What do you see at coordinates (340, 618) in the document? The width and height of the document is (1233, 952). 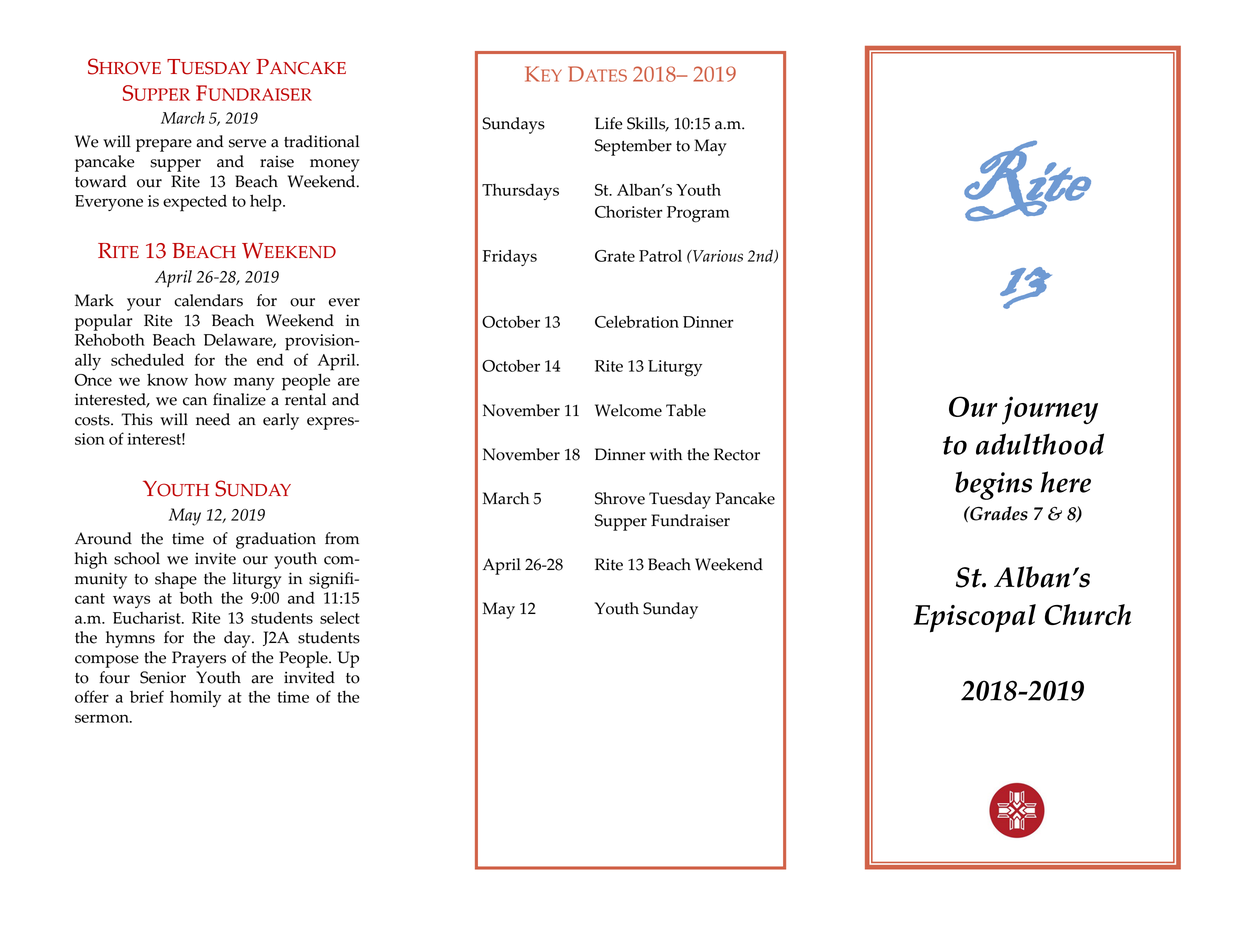 I see `select` at bounding box center [340, 618].
